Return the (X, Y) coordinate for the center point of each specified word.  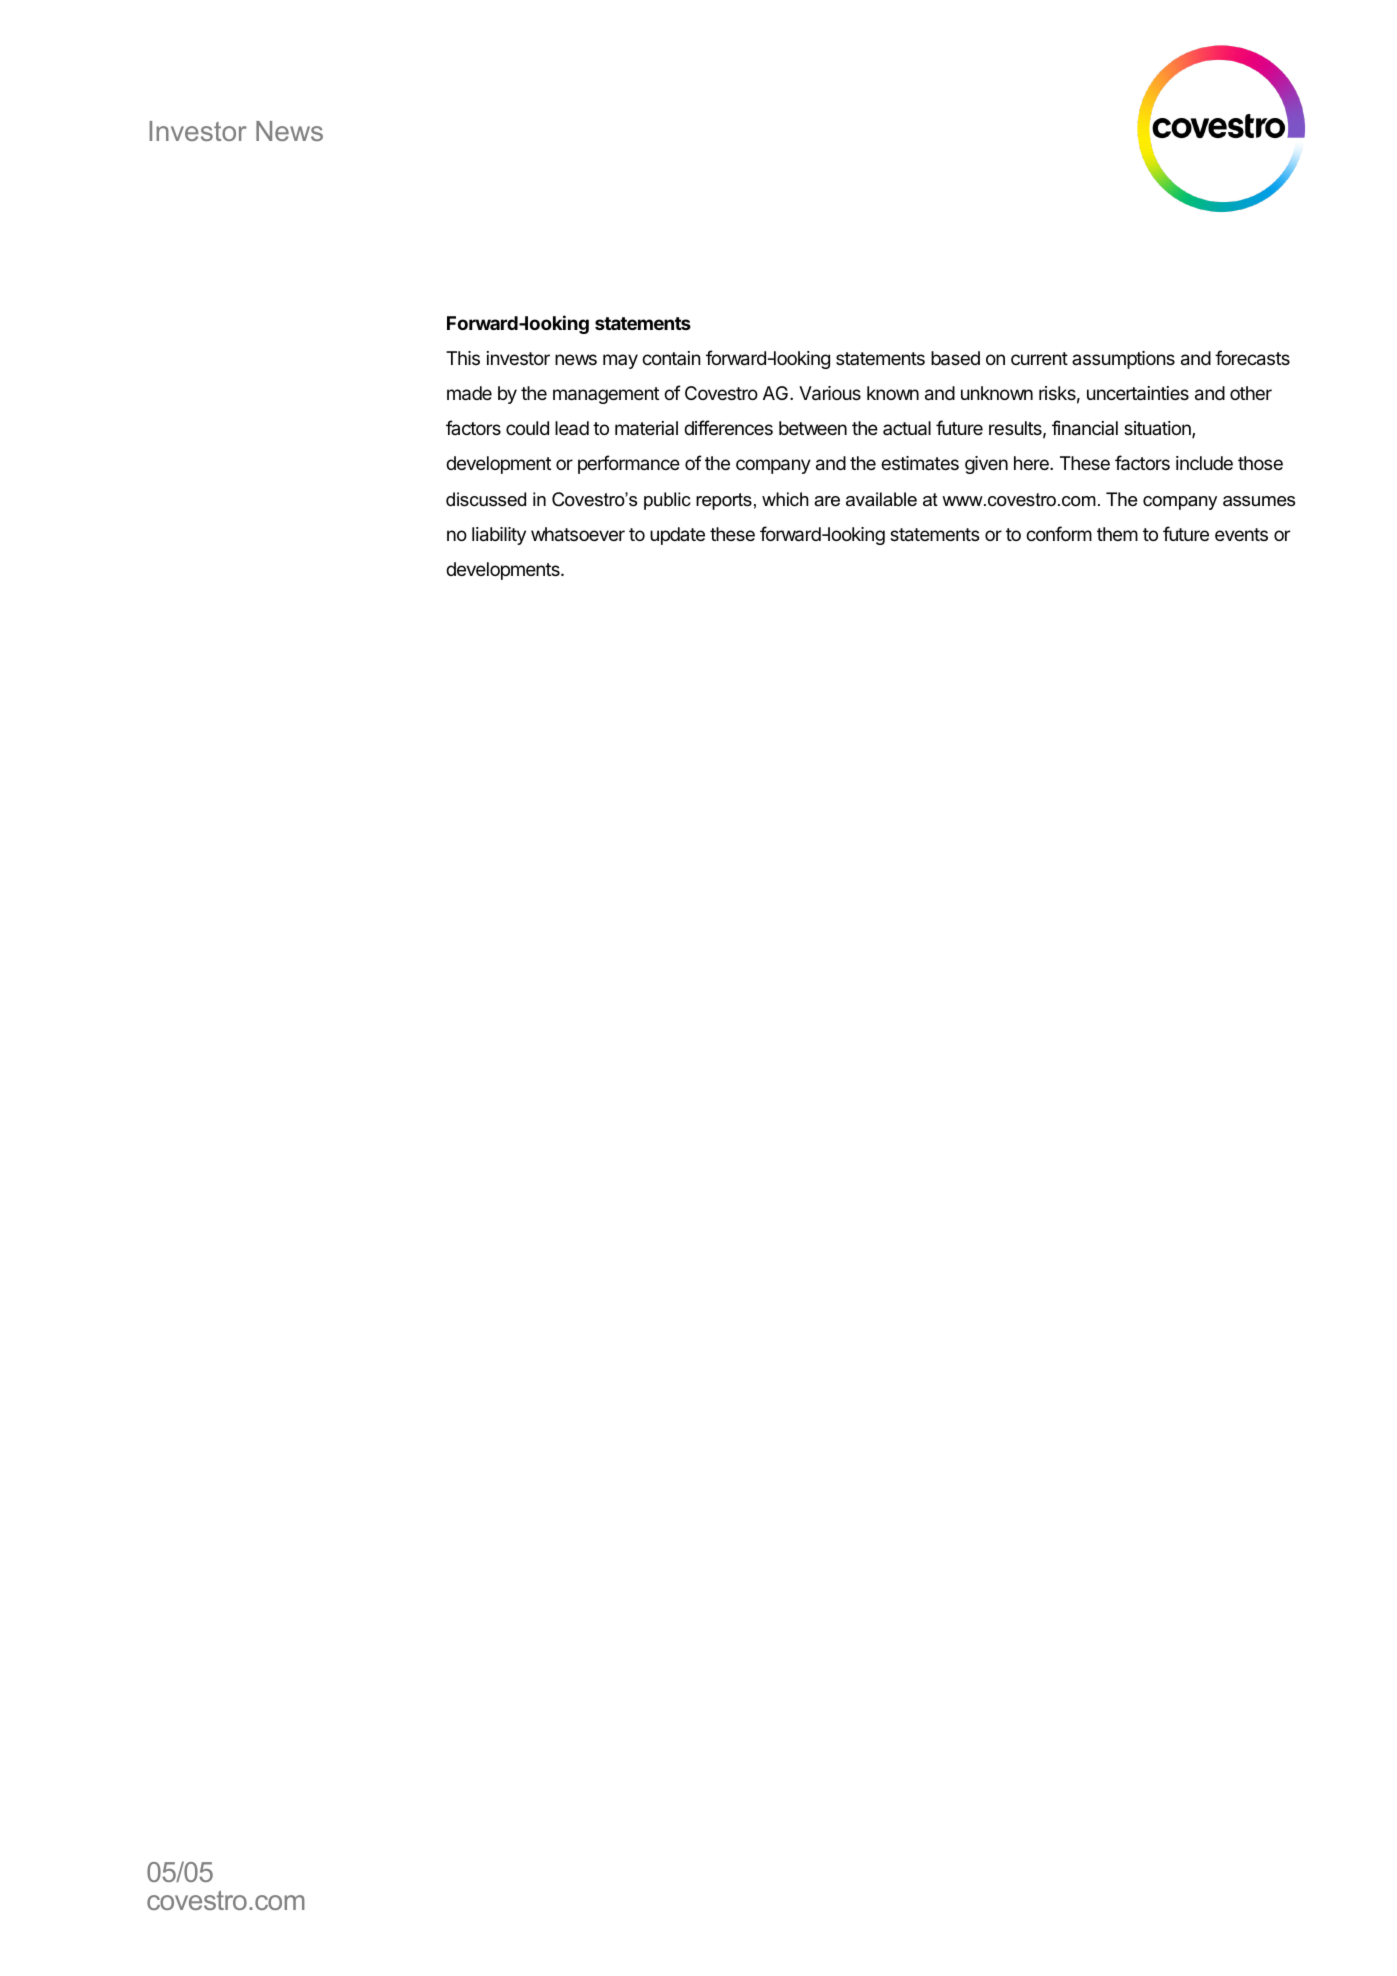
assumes (1259, 501)
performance (629, 464)
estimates (920, 463)
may (620, 361)
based (955, 358)
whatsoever (578, 534)
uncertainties (1138, 393)
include (1204, 463)
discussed (486, 499)
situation (1158, 429)
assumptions (1123, 360)
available (881, 499)
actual (907, 428)
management (606, 395)
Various (830, 393)
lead (572, 428)
